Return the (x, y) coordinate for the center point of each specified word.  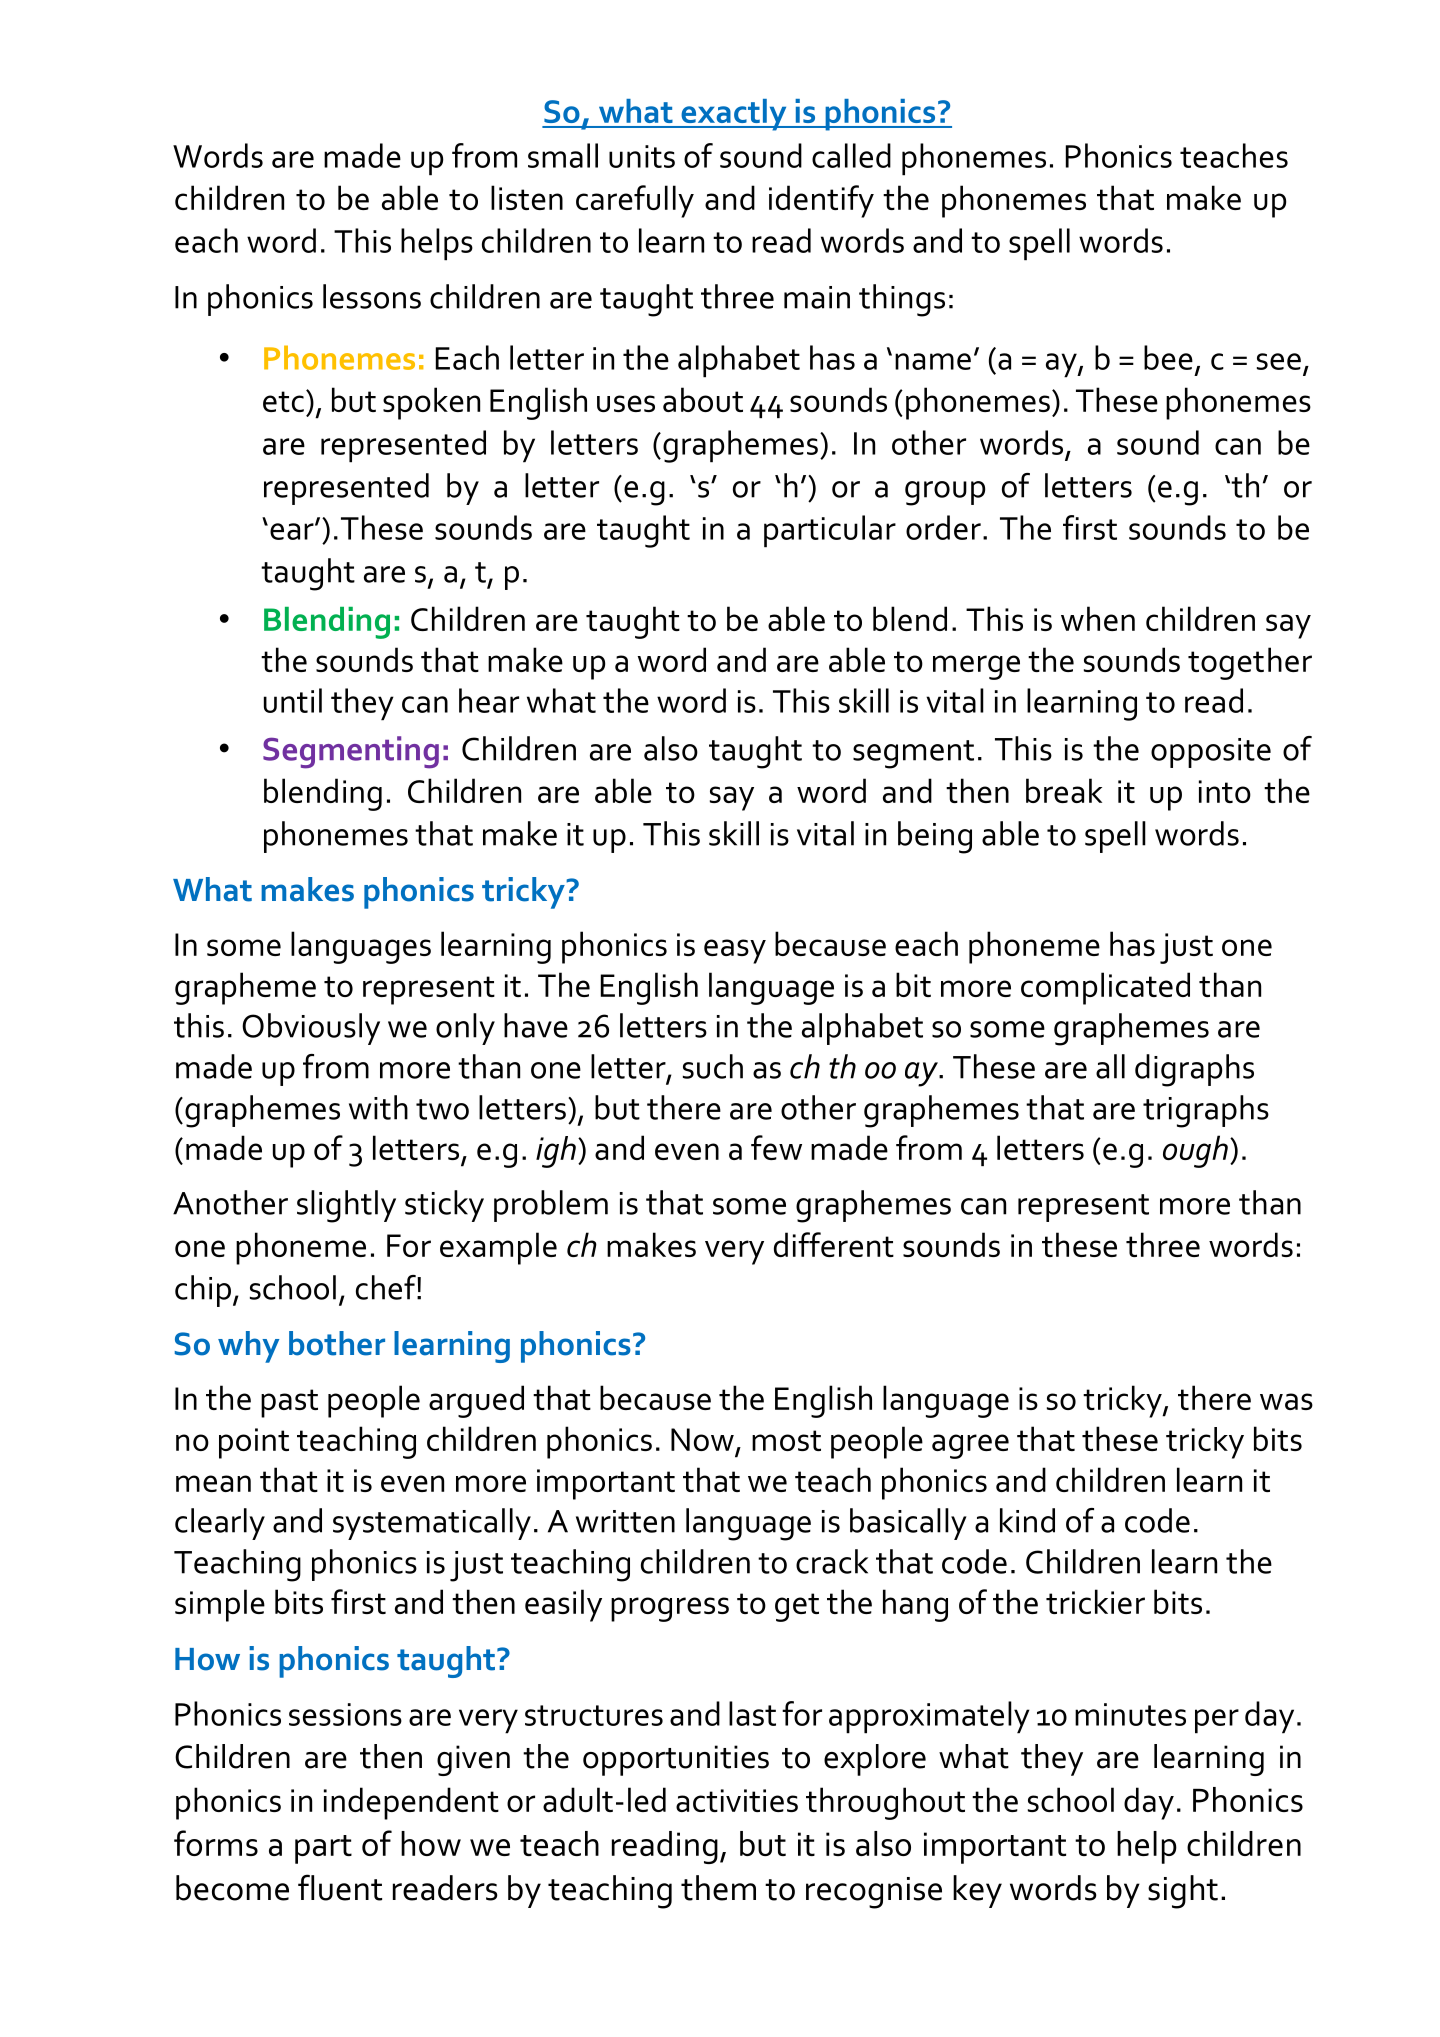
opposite (1211, 753)
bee (1168, 357)
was (1286, 1401)
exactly (734, 115)
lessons (372, 296)
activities (737, 1800)
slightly (346, 1206)
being (935, 837)
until (293, 700)
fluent (340, 1887)
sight (1183, 1892)
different (834, 1244)
